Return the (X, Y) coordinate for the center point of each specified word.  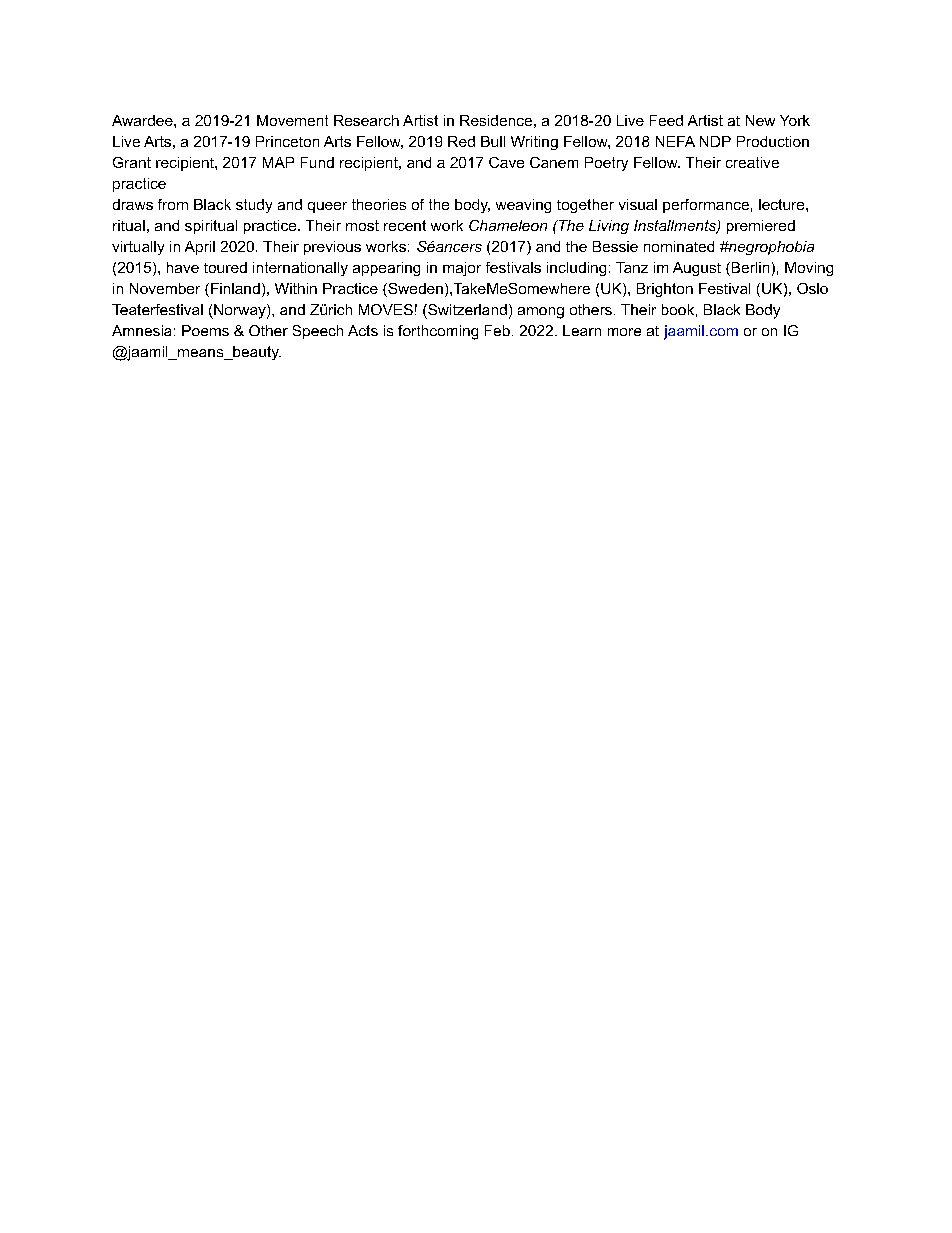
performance (706, 206)
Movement (292, 120)
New (760, 120)
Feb (497, 330)
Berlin (749, 269)
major (462, 269)
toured (225, 267)
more (624, 332)
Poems (205, 330)
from (173, 204)
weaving (523, 206)
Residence (496, 120)
